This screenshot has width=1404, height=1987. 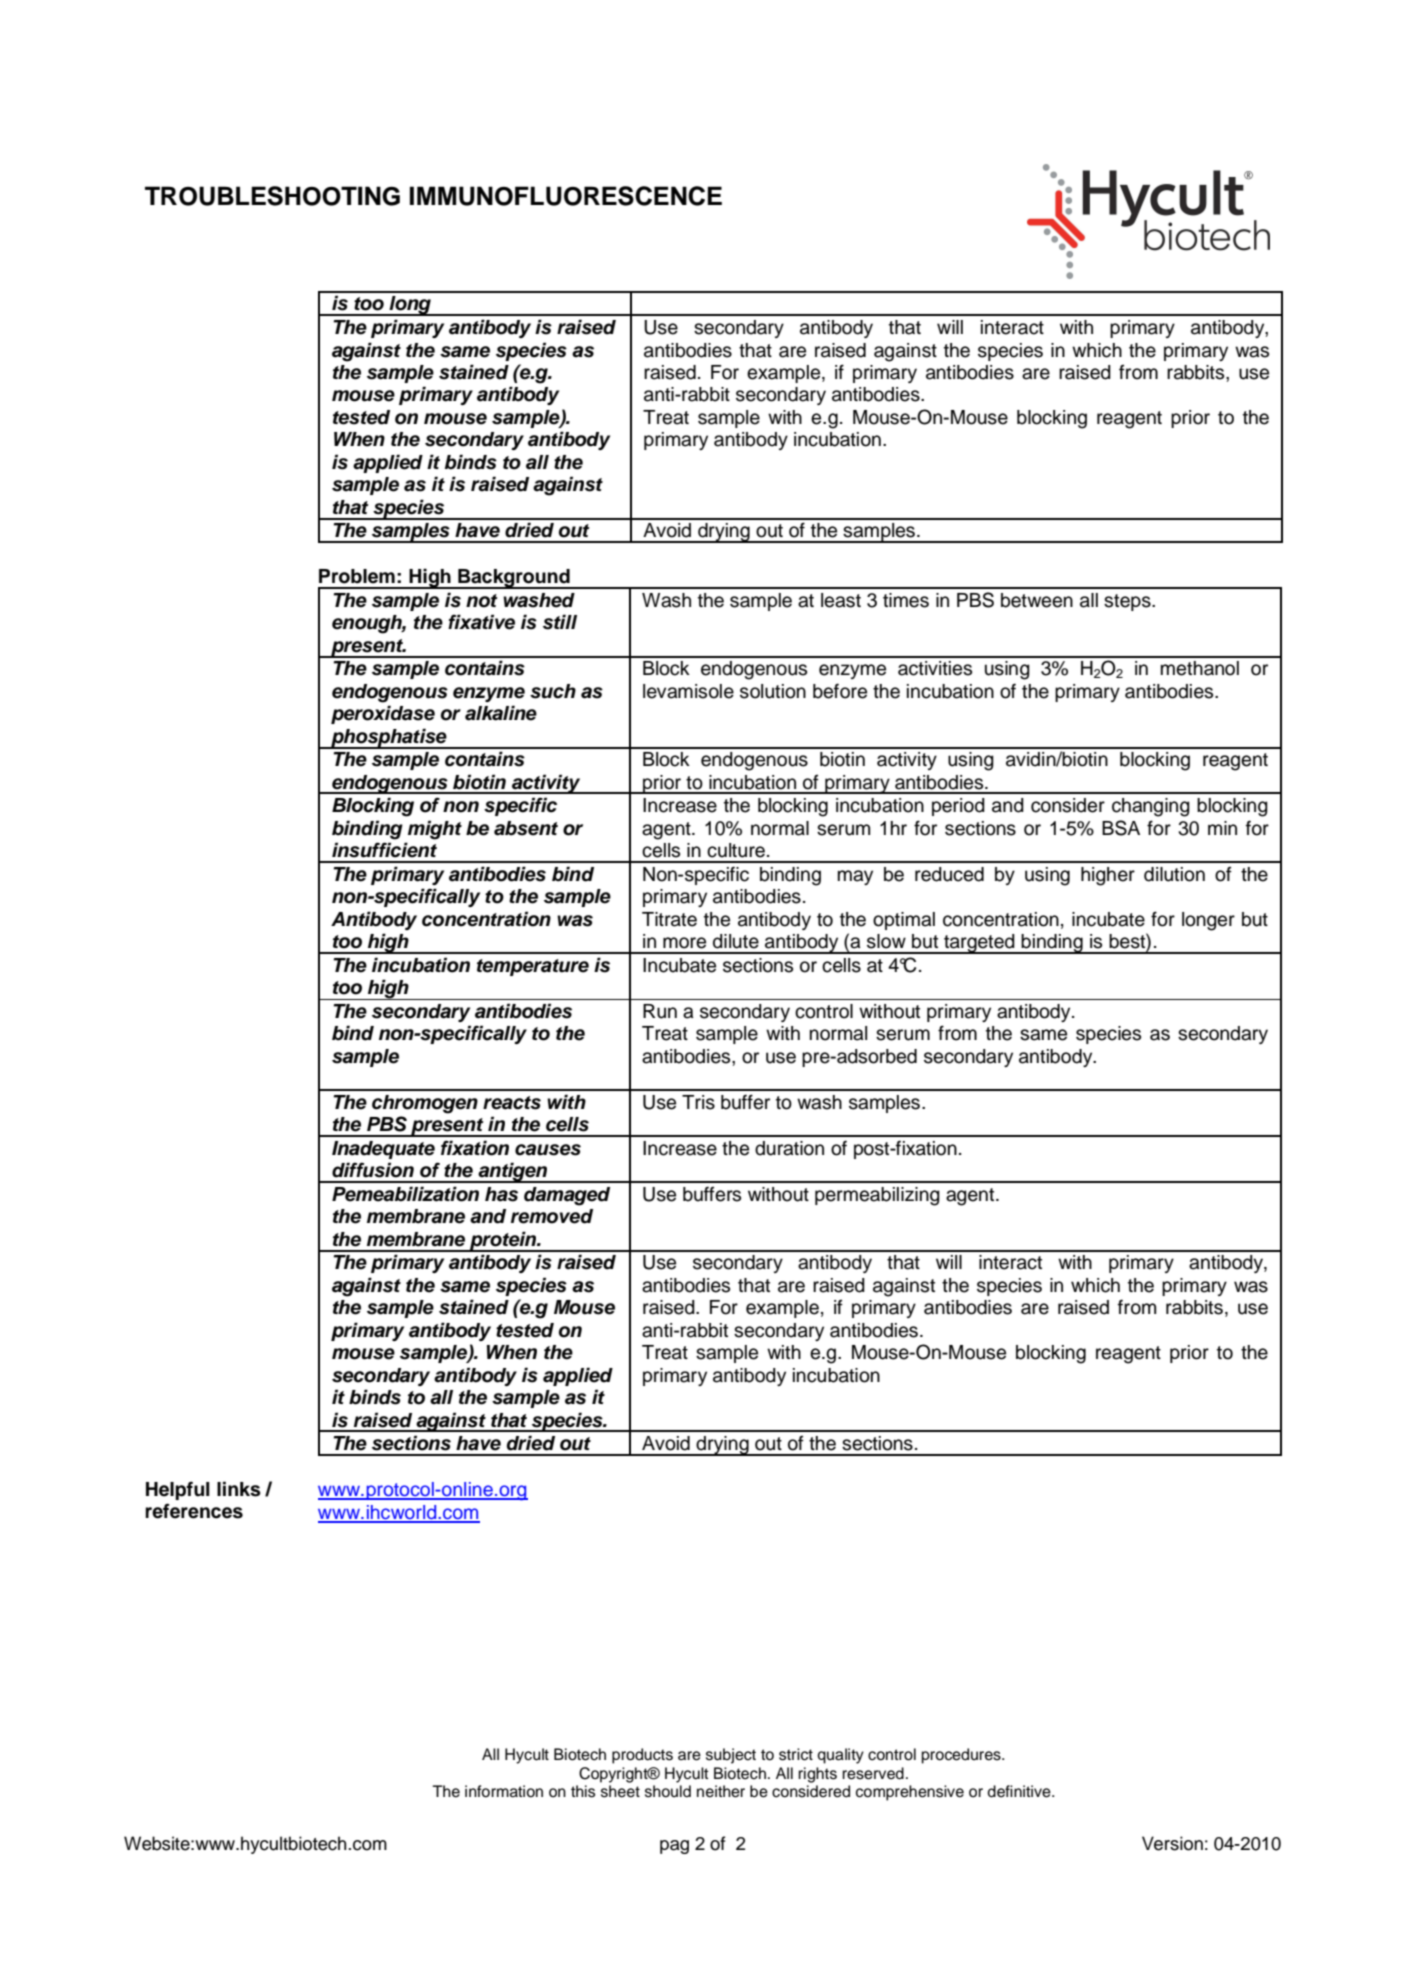 I want to click on IMMUNOFLUORESCENCE, so click(x=566, y=196).
